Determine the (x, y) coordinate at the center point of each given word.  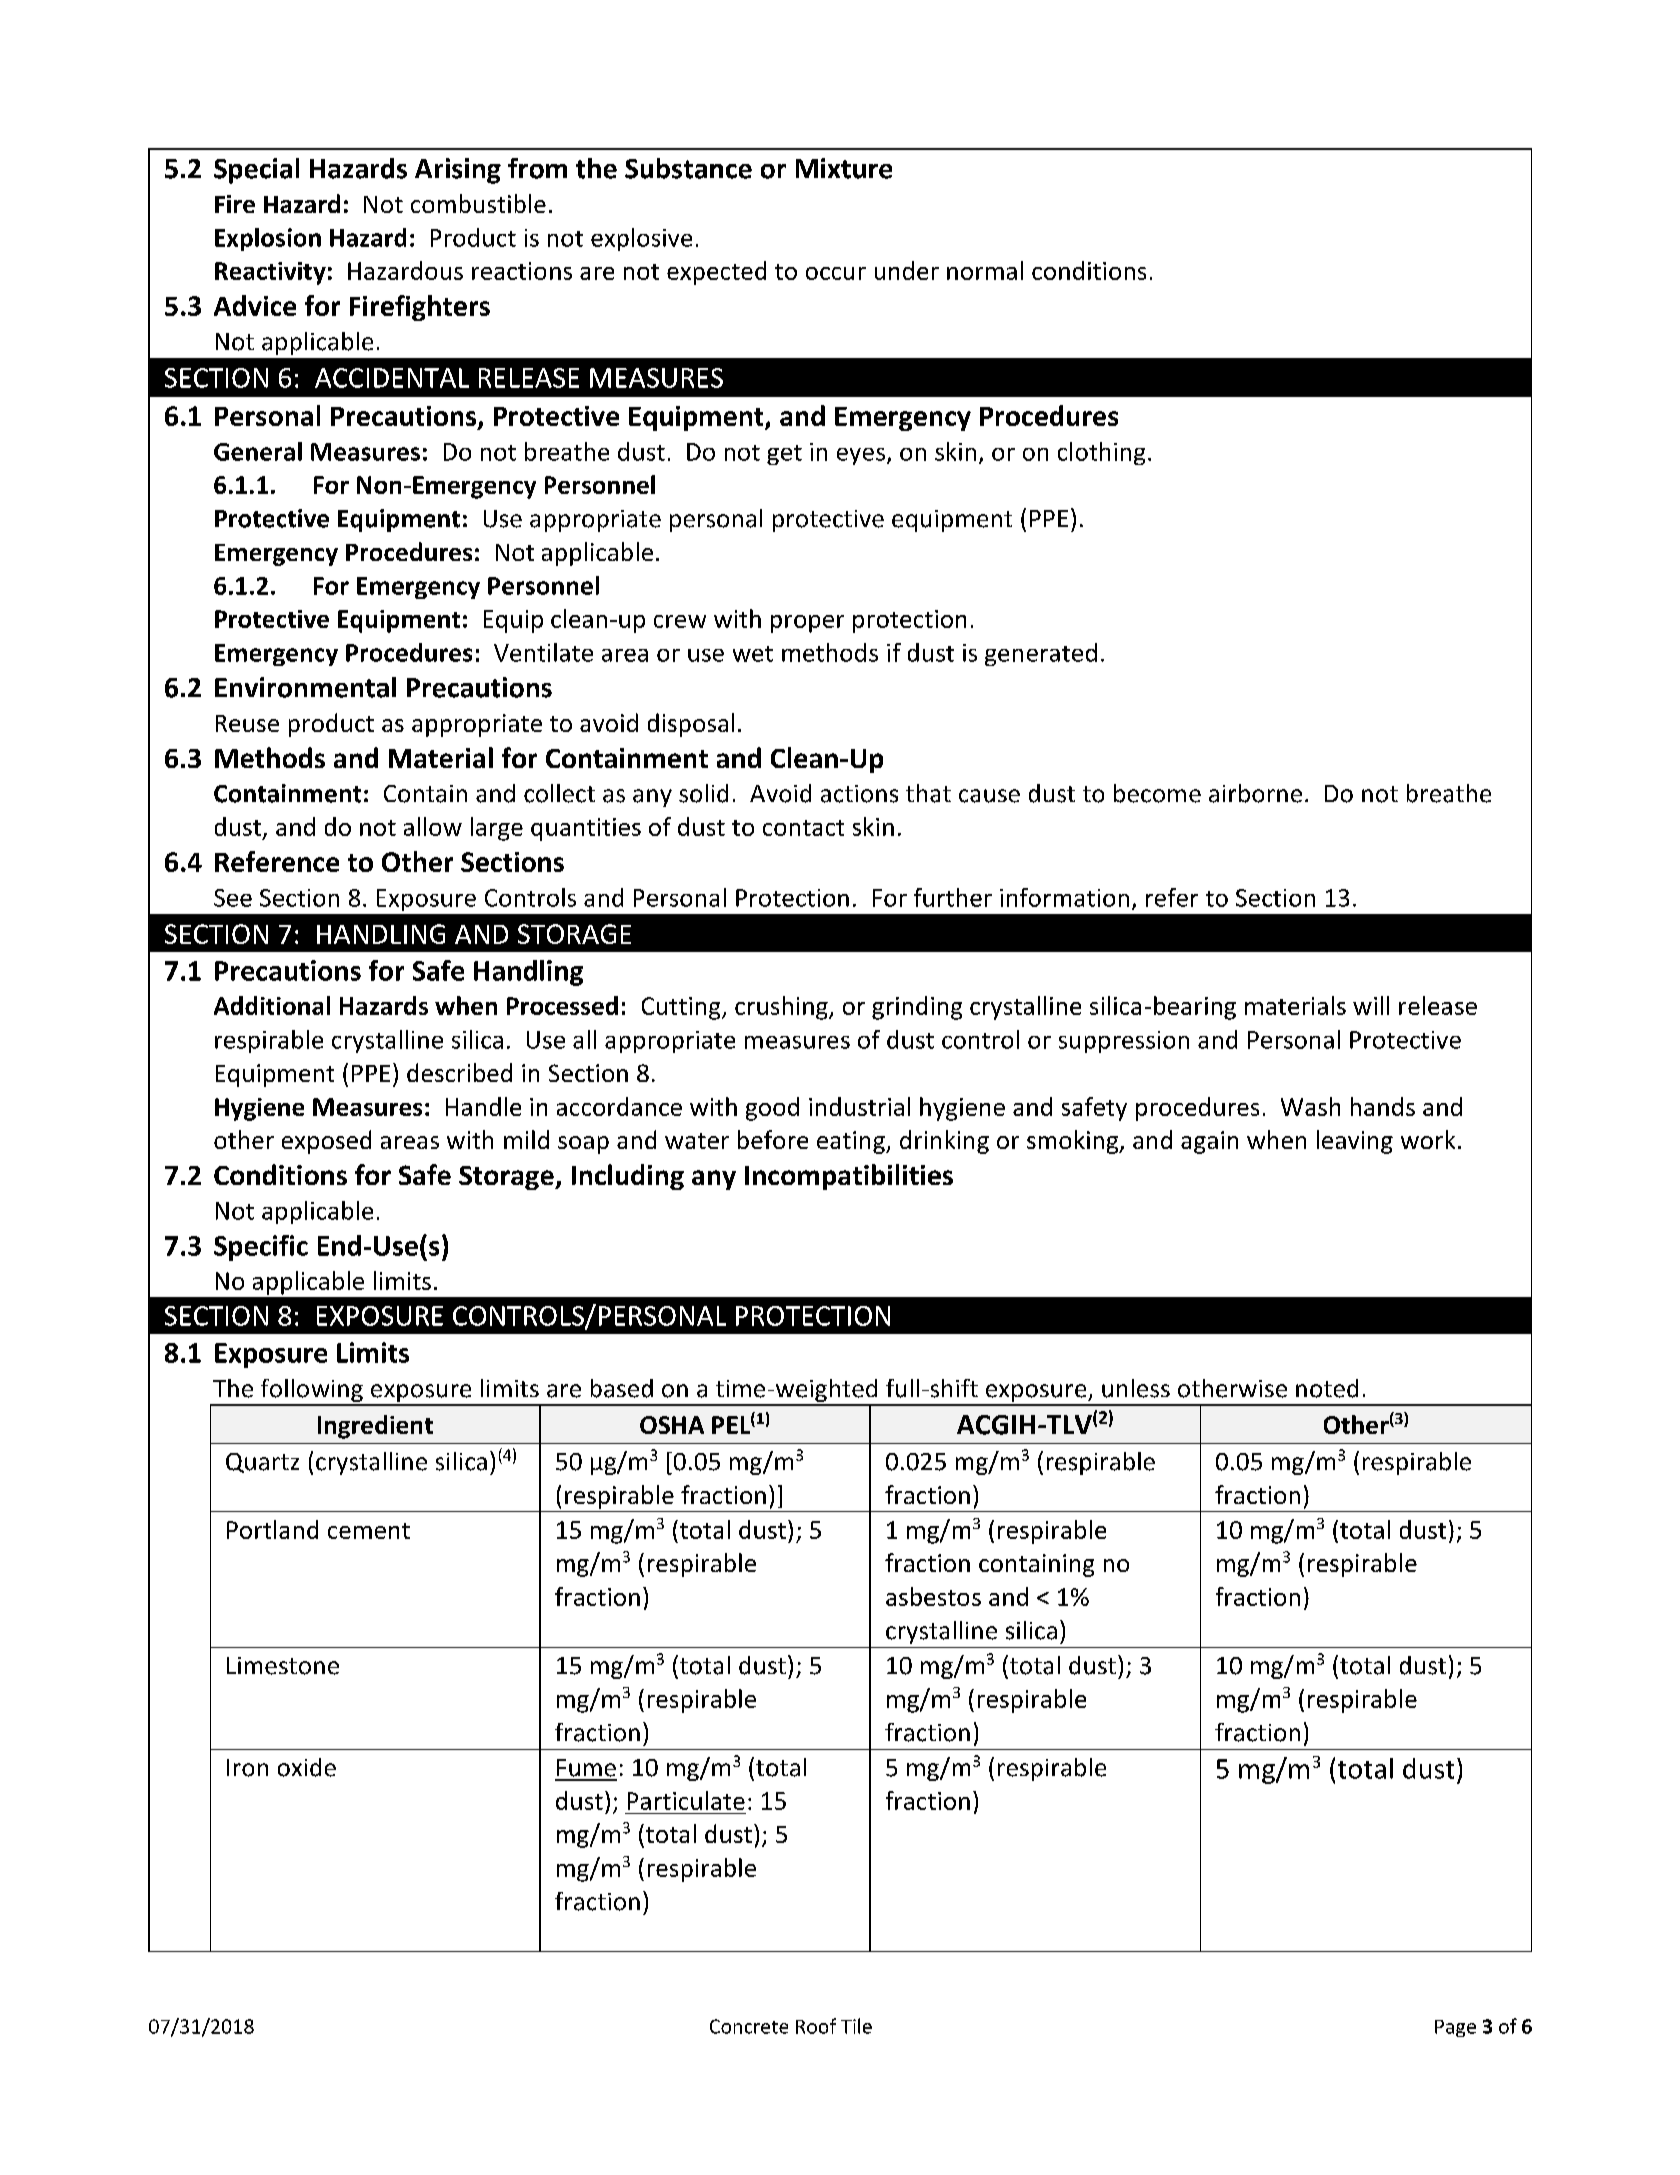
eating (852, 1142)
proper (807, 624)
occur (836, 273)
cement (369, 1531)
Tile (856, 2026)
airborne (1255, 793)
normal (985, 270)
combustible (478, 203)
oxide (307, 1767)
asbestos (933, 1596)
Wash (1310, 1106)
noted (1327, 1388)
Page (1455, 2028)
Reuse (247, 723)
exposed (326, 1142)
